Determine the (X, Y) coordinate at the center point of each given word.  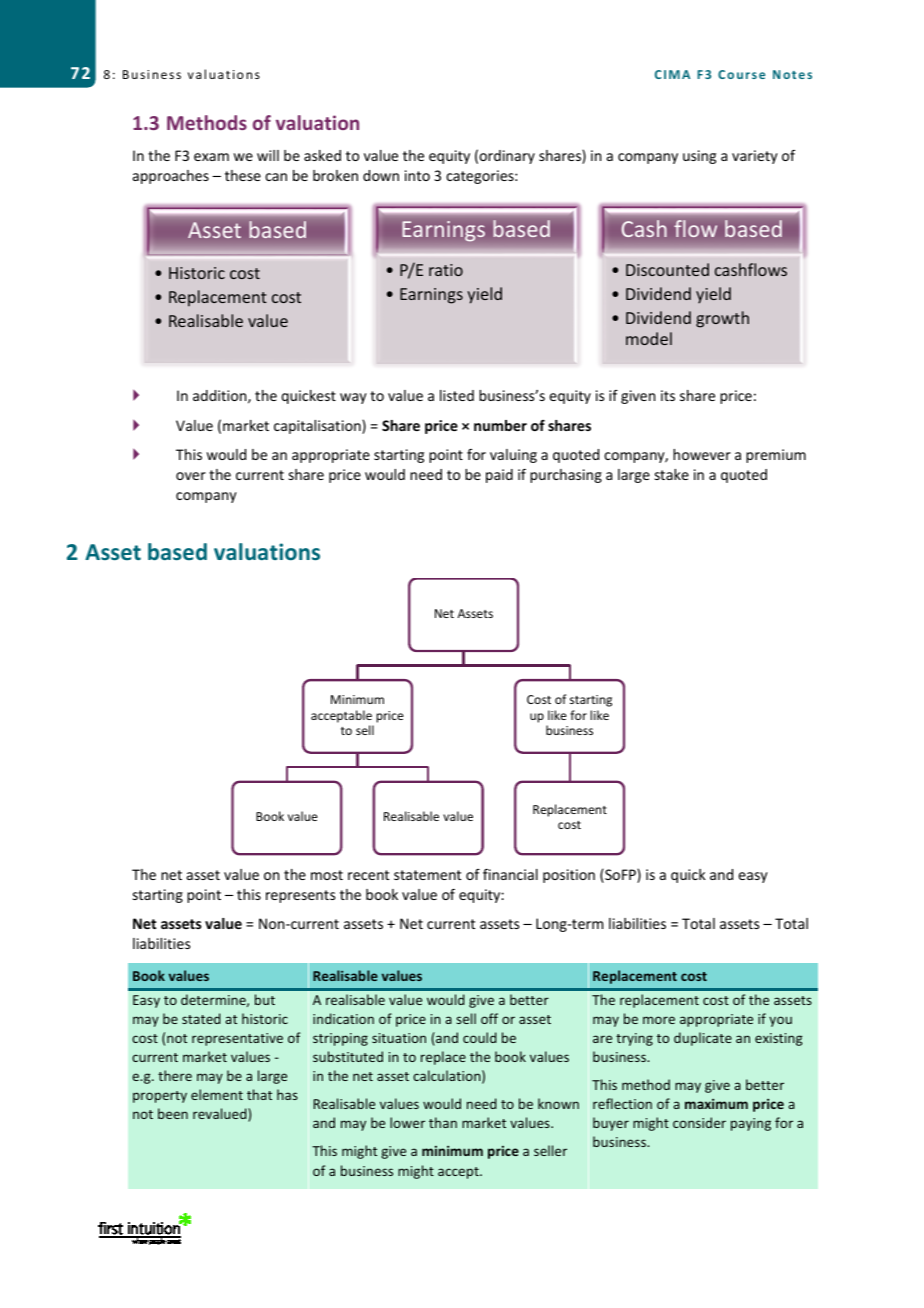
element (217, 1094)
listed (457, 395)
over (191, 476)
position (569, 876)
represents (300, 896)
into (417, 175)
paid (499, 476)
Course (741, 74)
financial (510, 874)
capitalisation (318, 427)
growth (722, 319)
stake (672, 474)
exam (211, 157)
